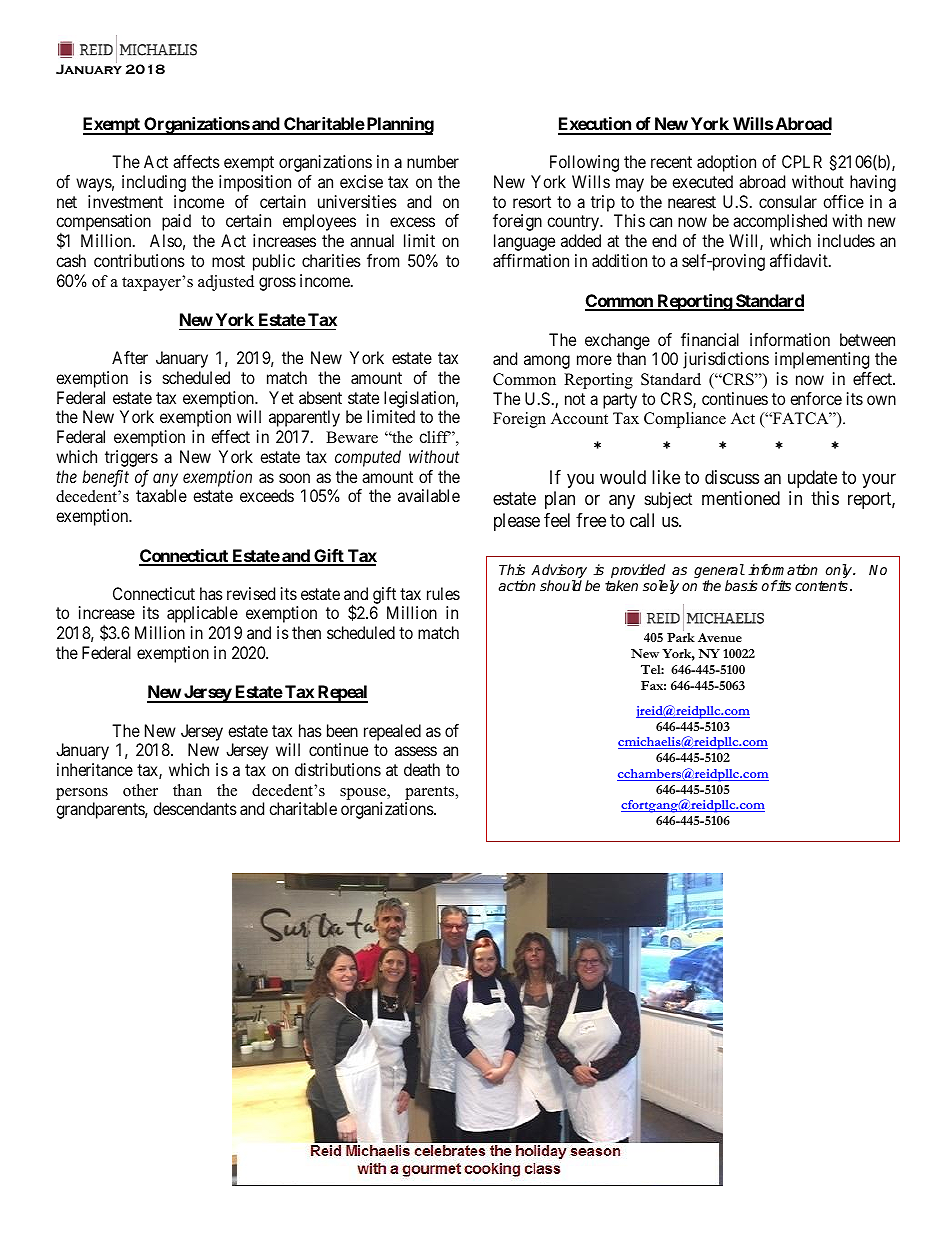  I want to click on action, so click(517, 585).
